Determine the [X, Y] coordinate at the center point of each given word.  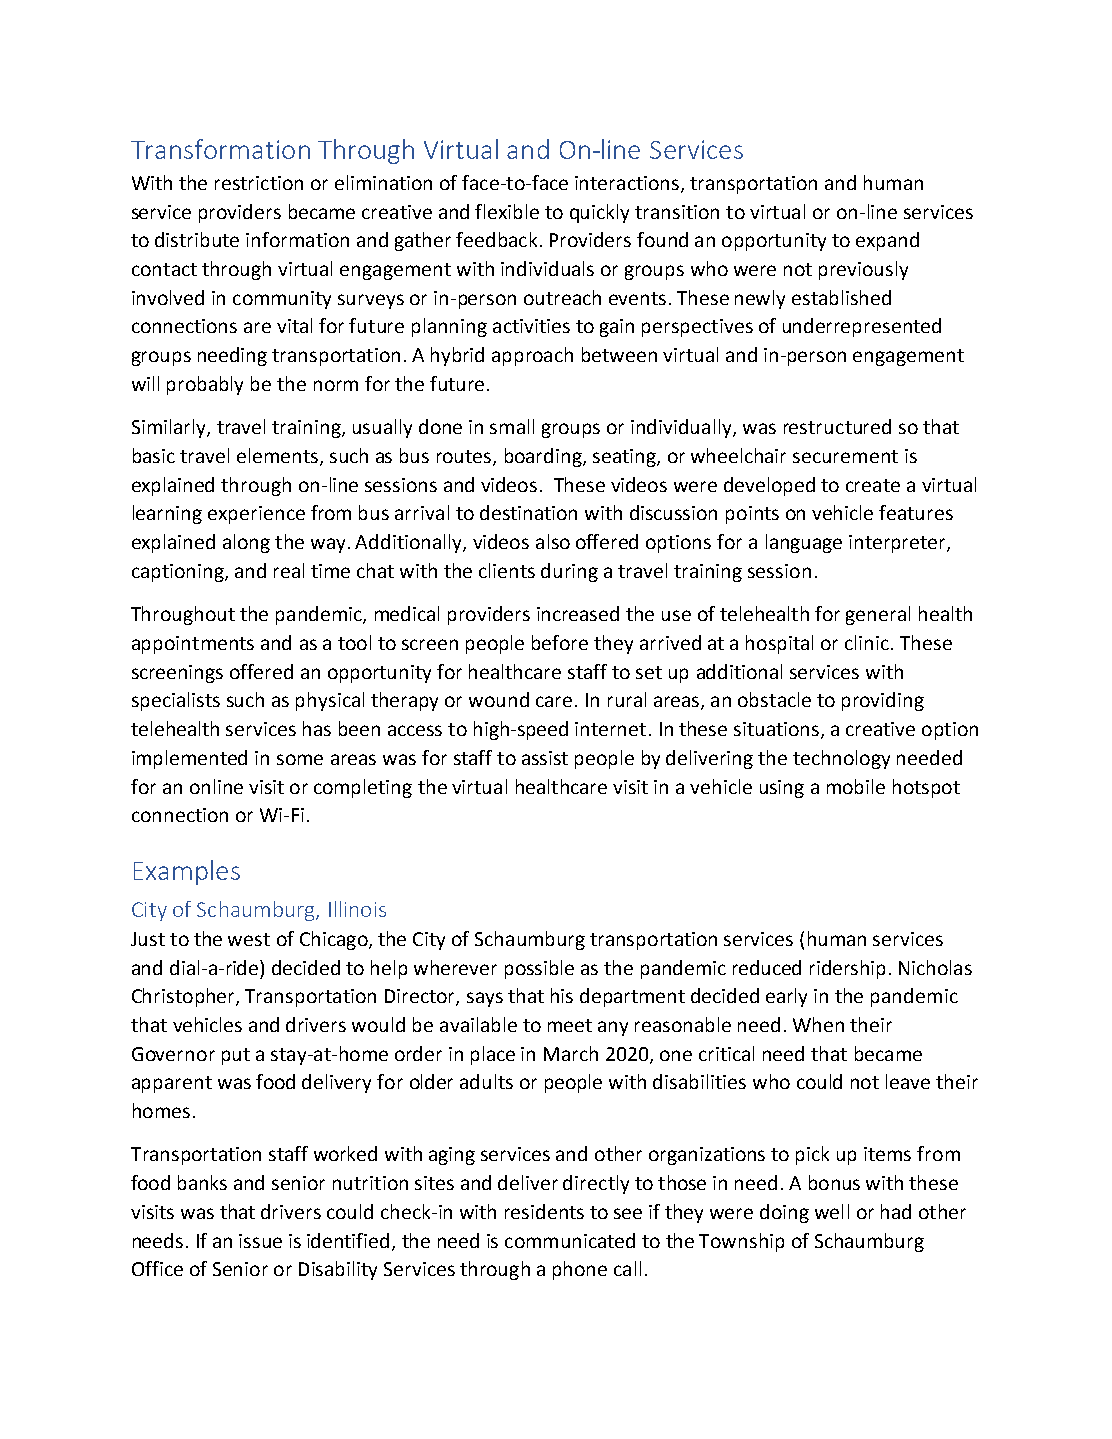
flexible [507, 211]
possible [539, 969]
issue [260, 1241]
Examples [187, 872]
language [804, 543]
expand [887, 241]
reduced [767, 967]
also [553, 541]
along [246, 543]
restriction [259, 183]
